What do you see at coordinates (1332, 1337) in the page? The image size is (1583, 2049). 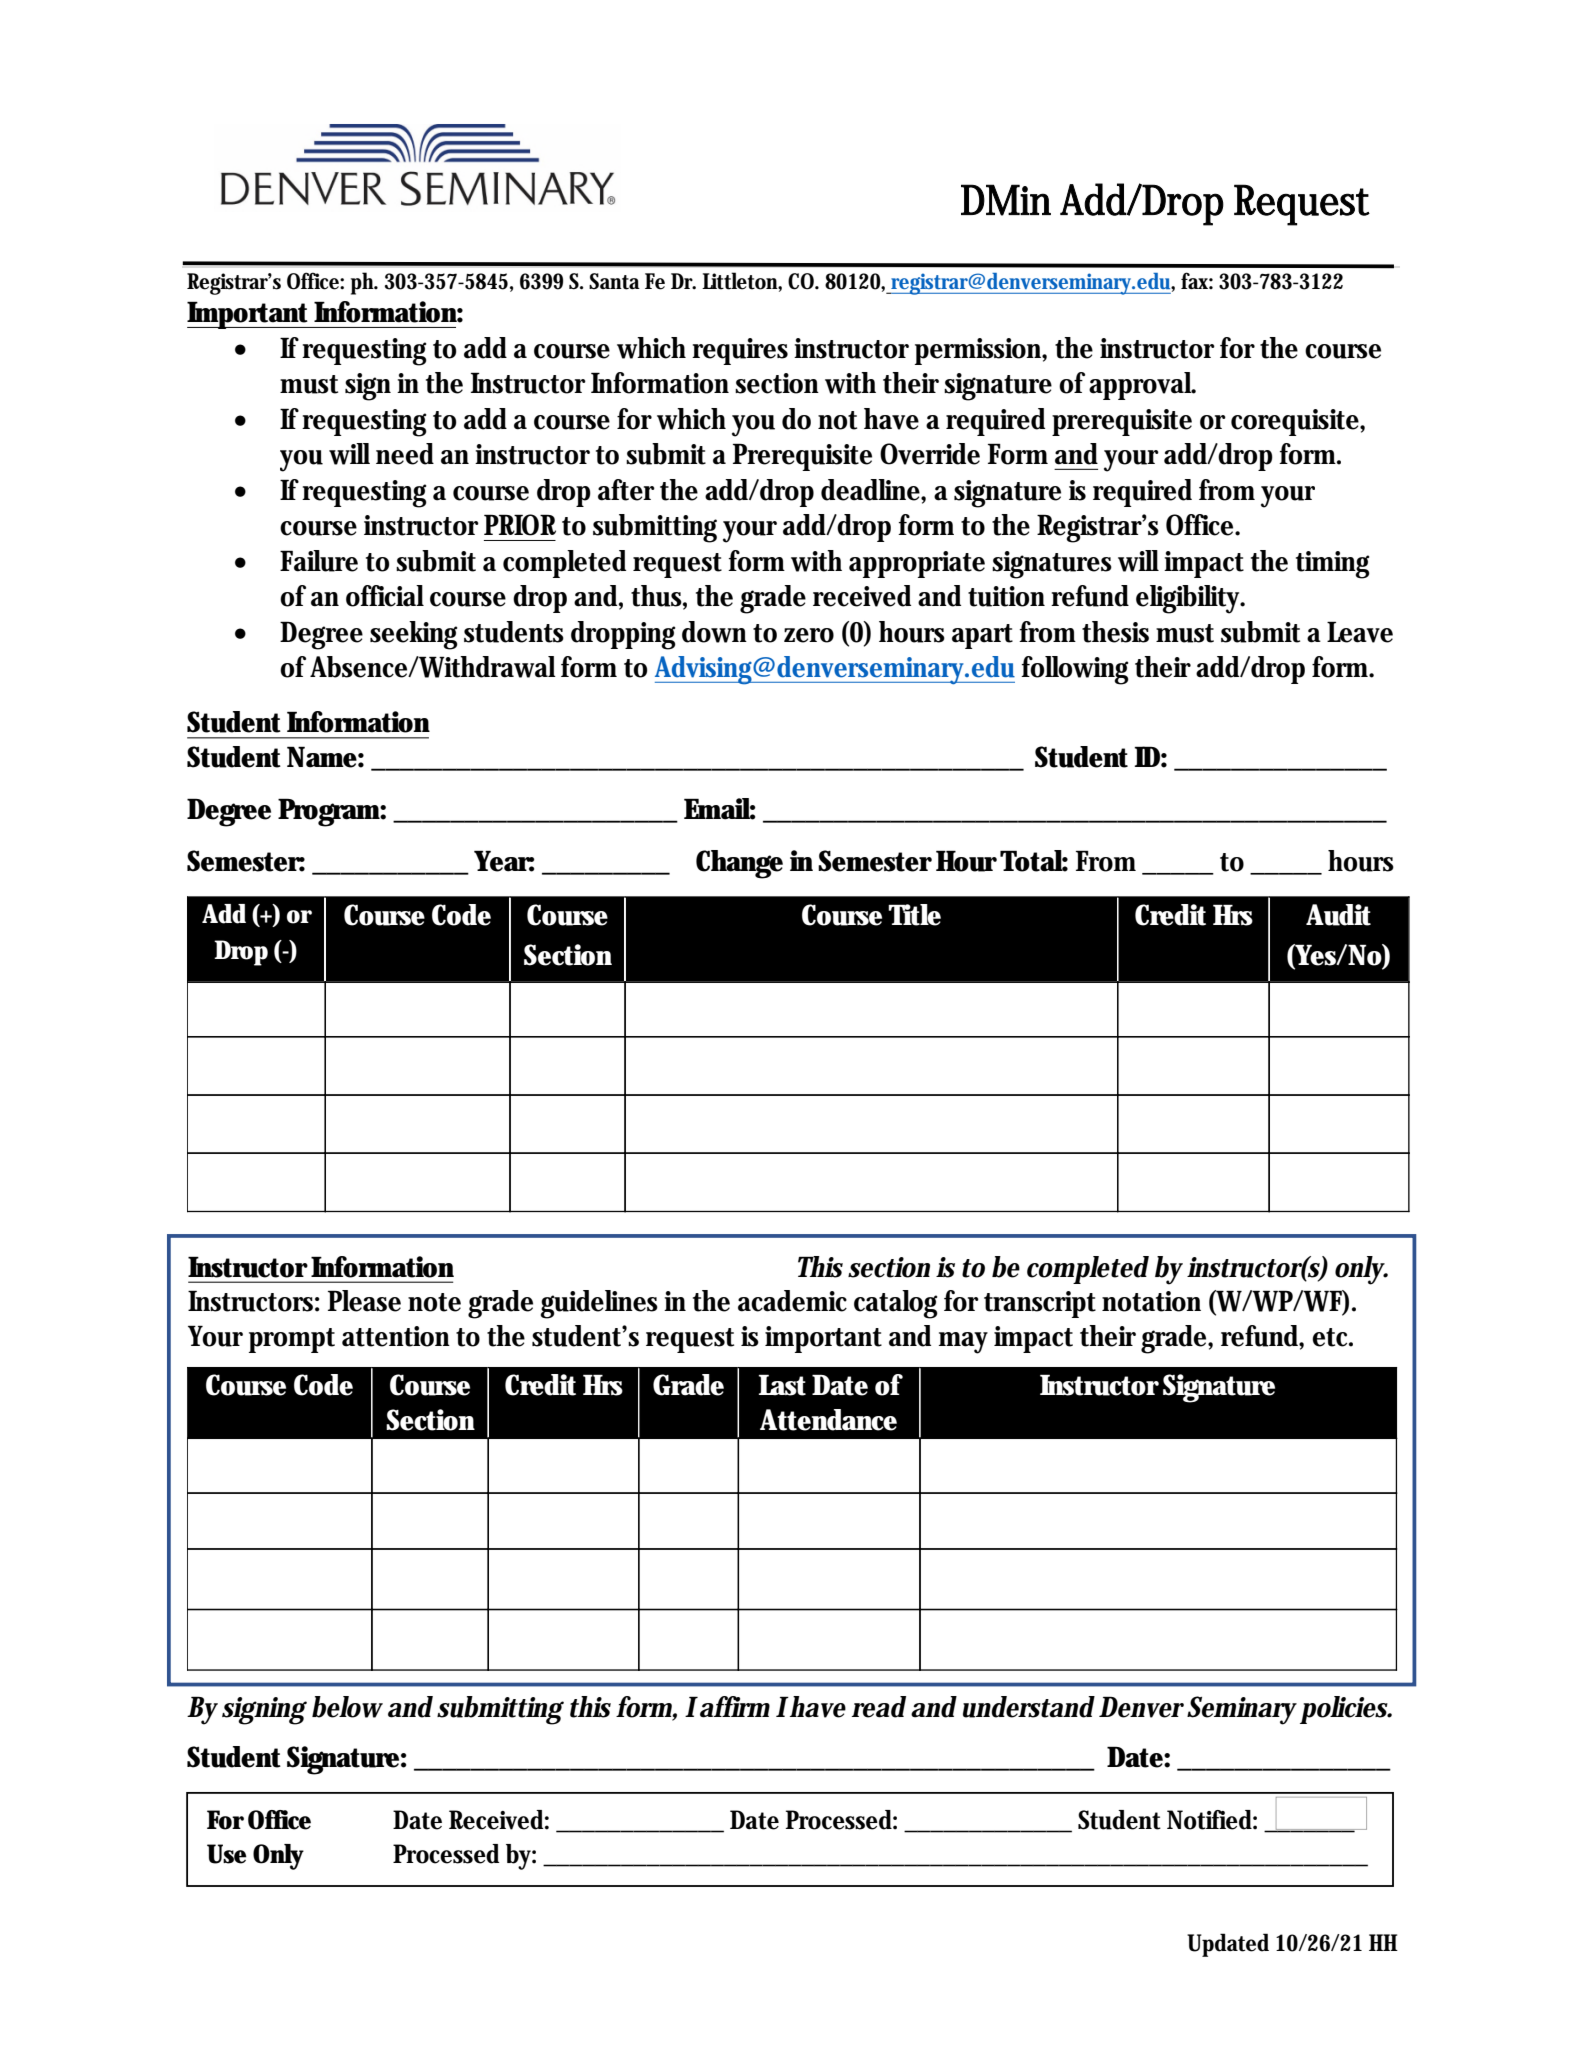 I see `etc` at bounding box center [1332, 1337].
